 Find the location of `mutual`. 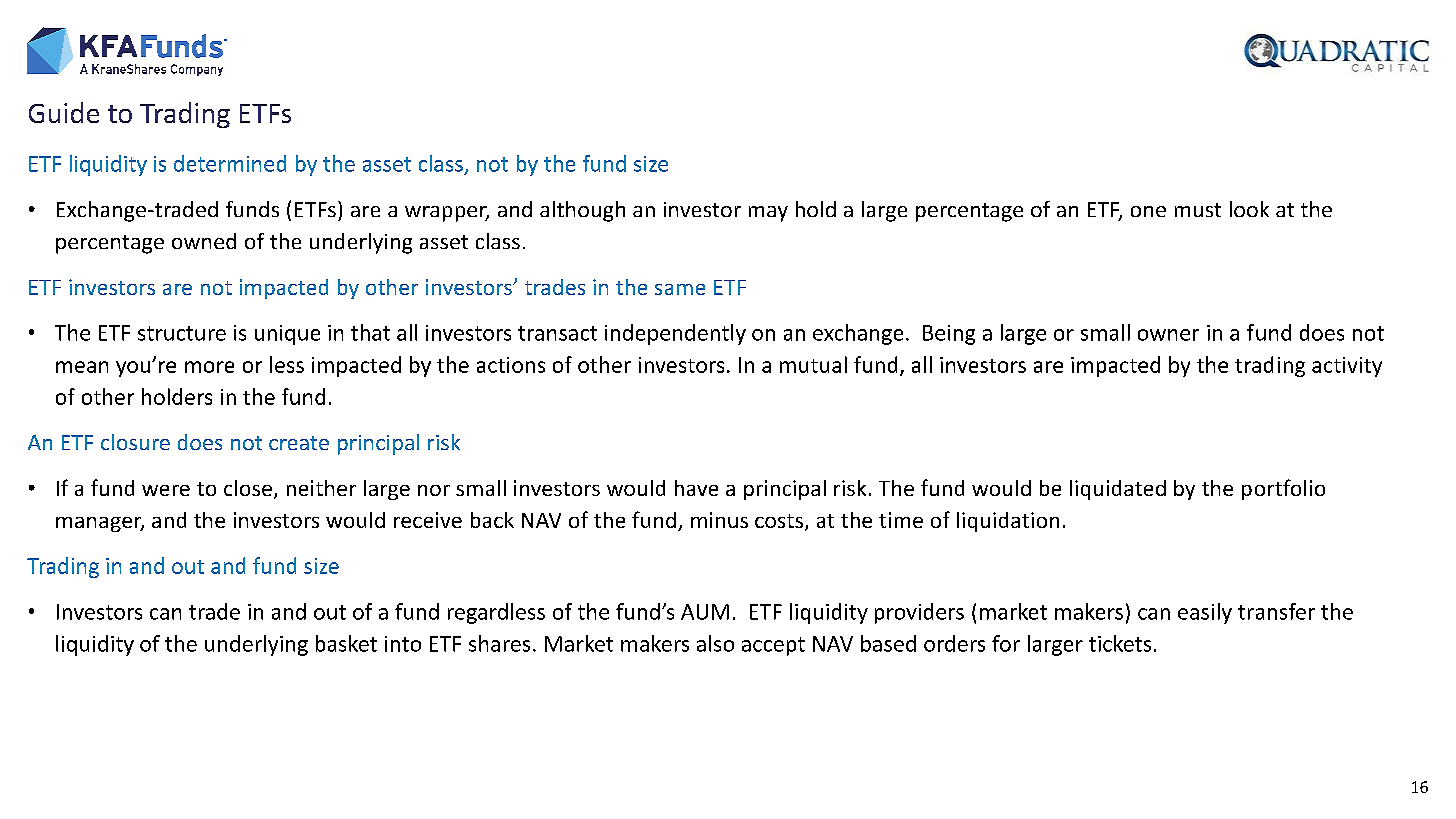

mutual is located at coordinates (813, 364).
